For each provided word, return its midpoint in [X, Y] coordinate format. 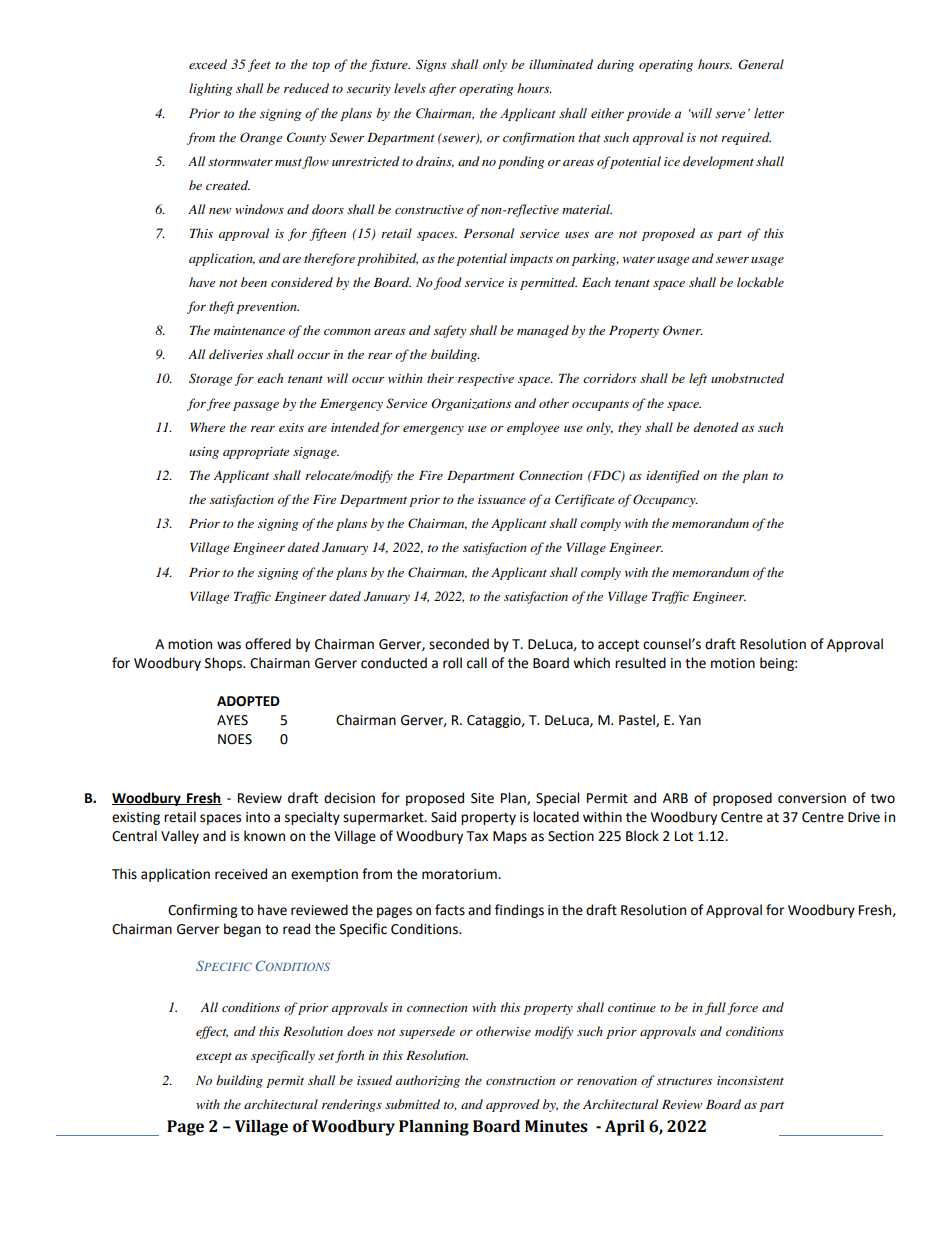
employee [533, 428]
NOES [235, 739]
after [442, 89]
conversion [812, 798]
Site [482, 798]
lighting [210, 89]
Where [207, 427]
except [214, 1057]
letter [769, 113]
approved [513, 1105]
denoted [716, 427]
